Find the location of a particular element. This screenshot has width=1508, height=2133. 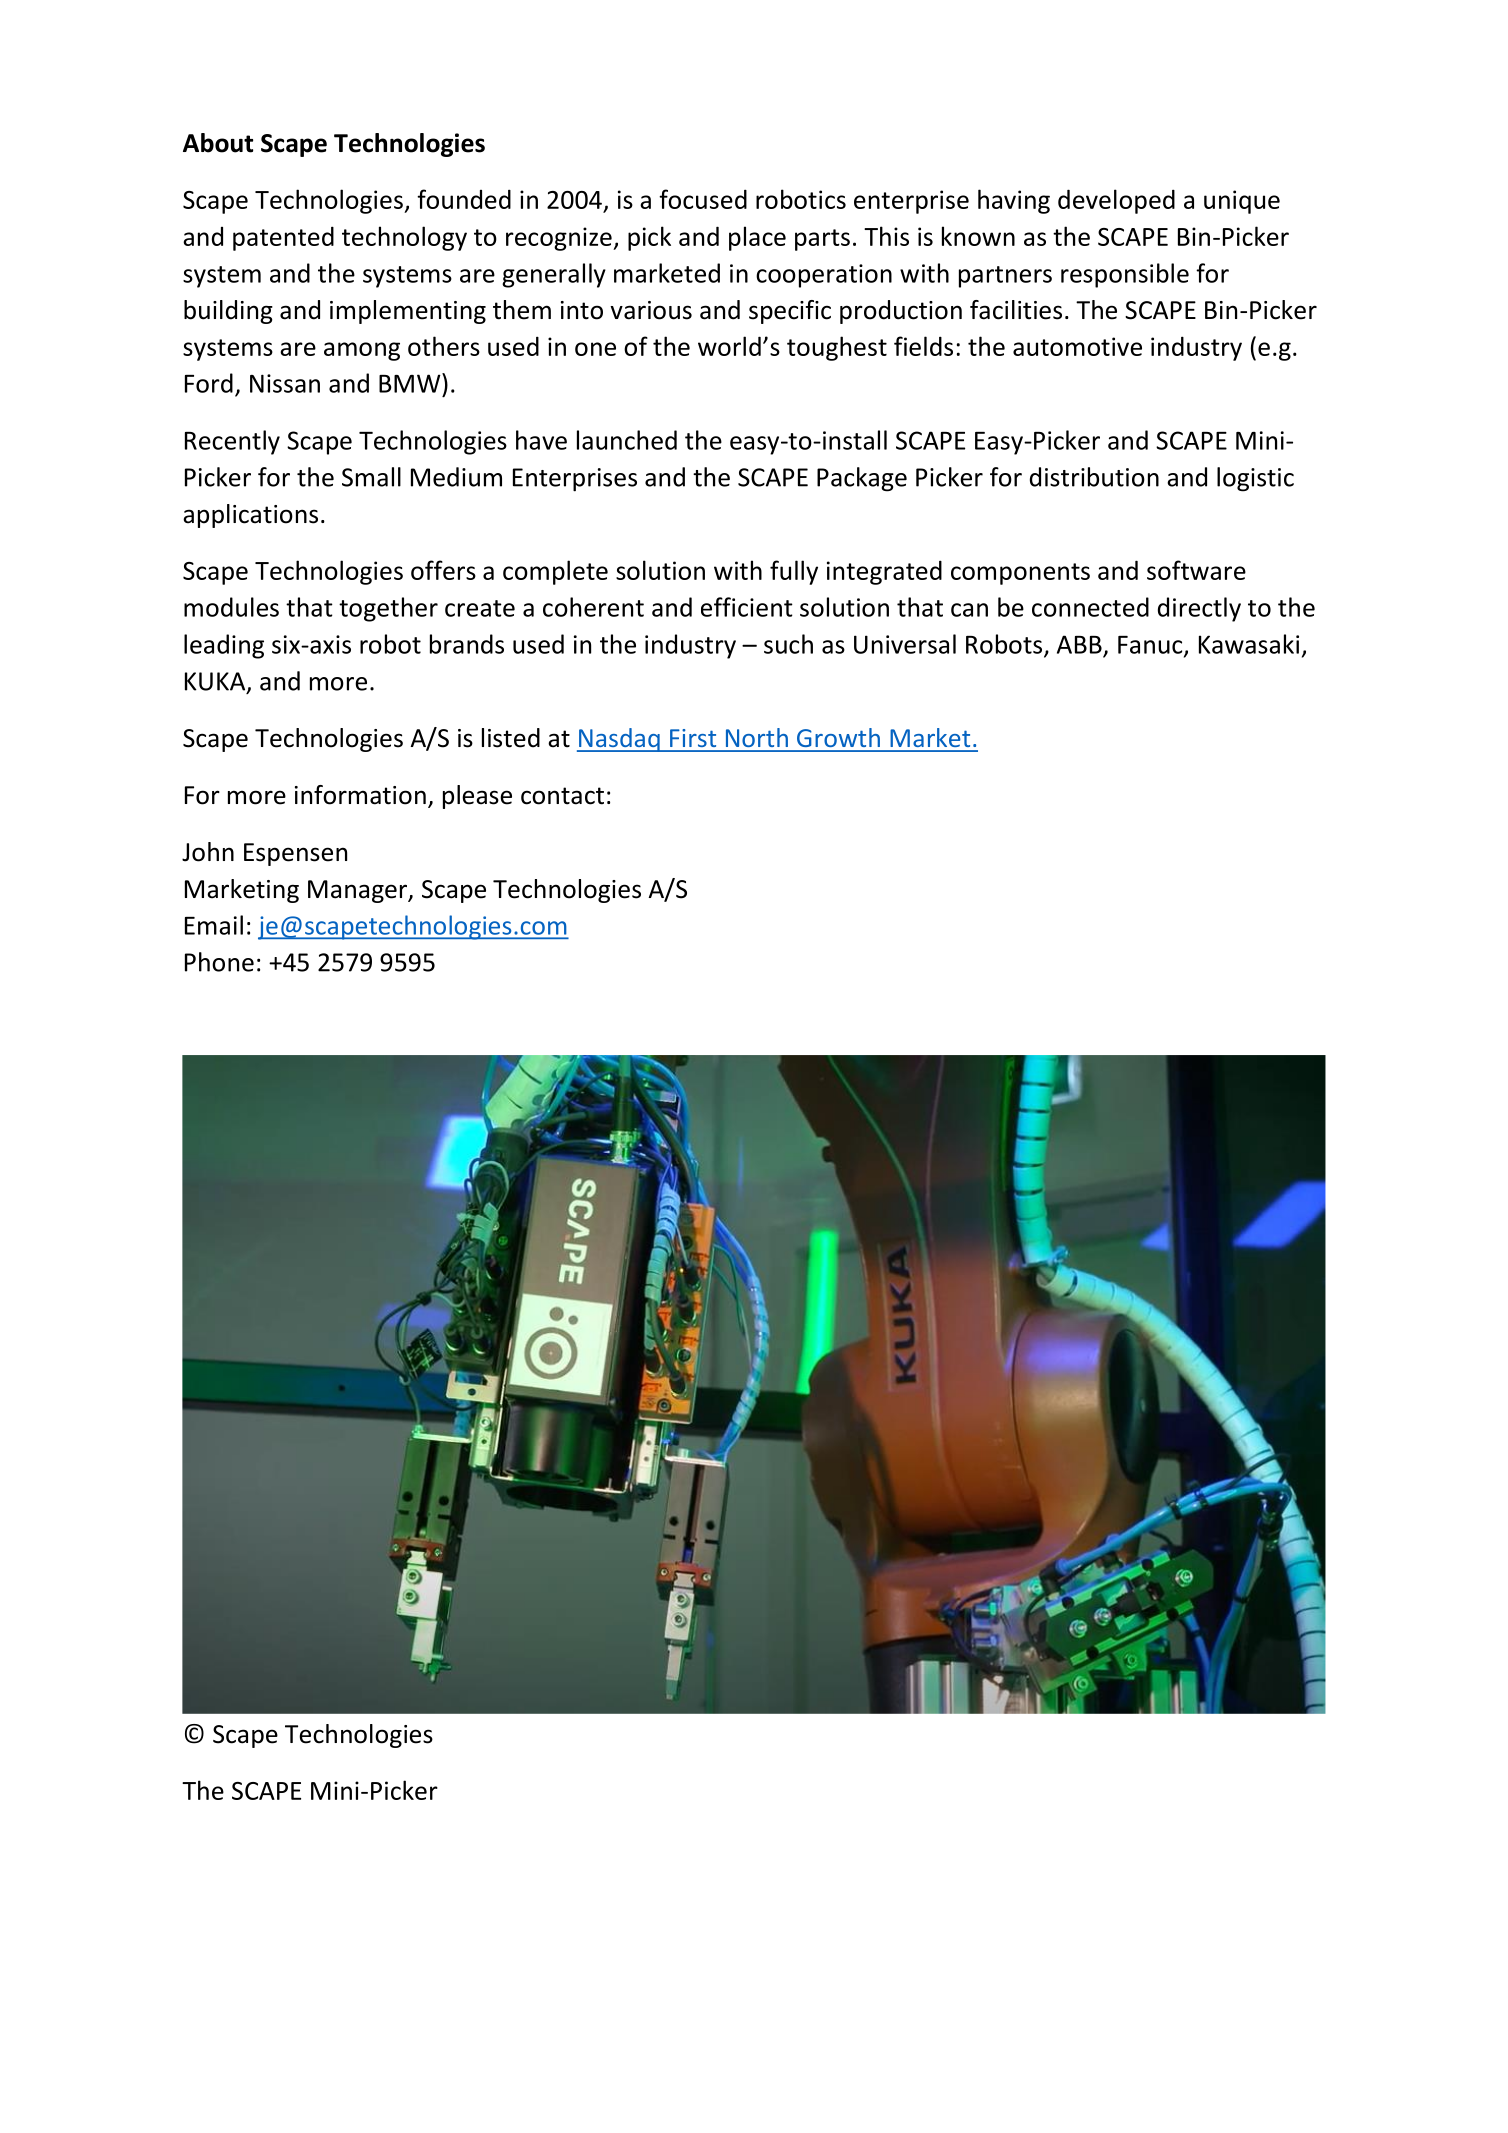

toughest is located at coordinates (837, 348).
